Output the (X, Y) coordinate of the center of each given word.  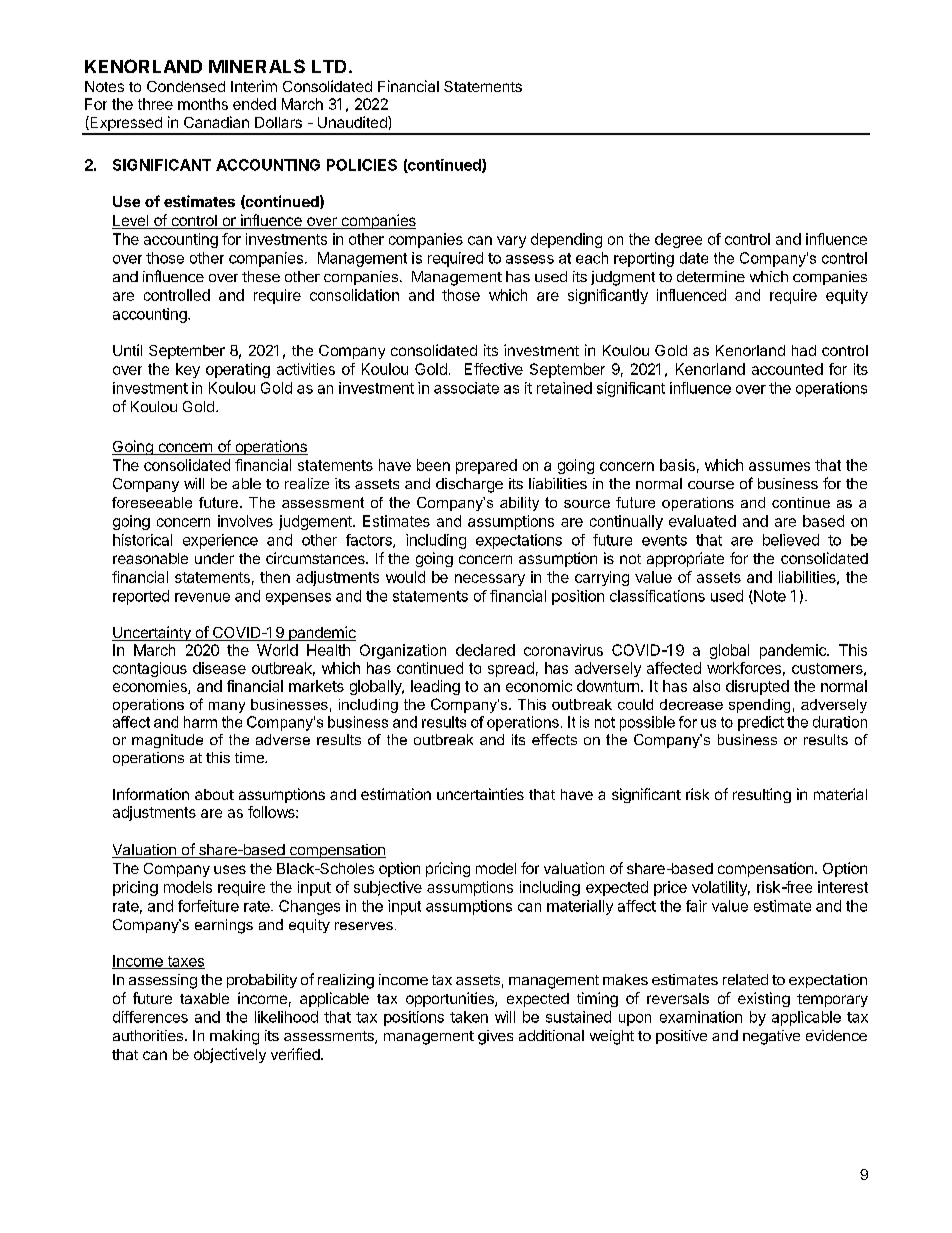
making (234, 1037)
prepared (486, 466)
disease (219, 668)
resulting (762, 795)
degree (678, 240)
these (261, 276)
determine (711, 276)
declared (485, 650)
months (203, 104)
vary (511, 242)
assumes (779, 466)
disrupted (757, 687)
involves (245, 521)
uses (230, 869)
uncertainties (480, 794)
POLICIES (362, 165)
